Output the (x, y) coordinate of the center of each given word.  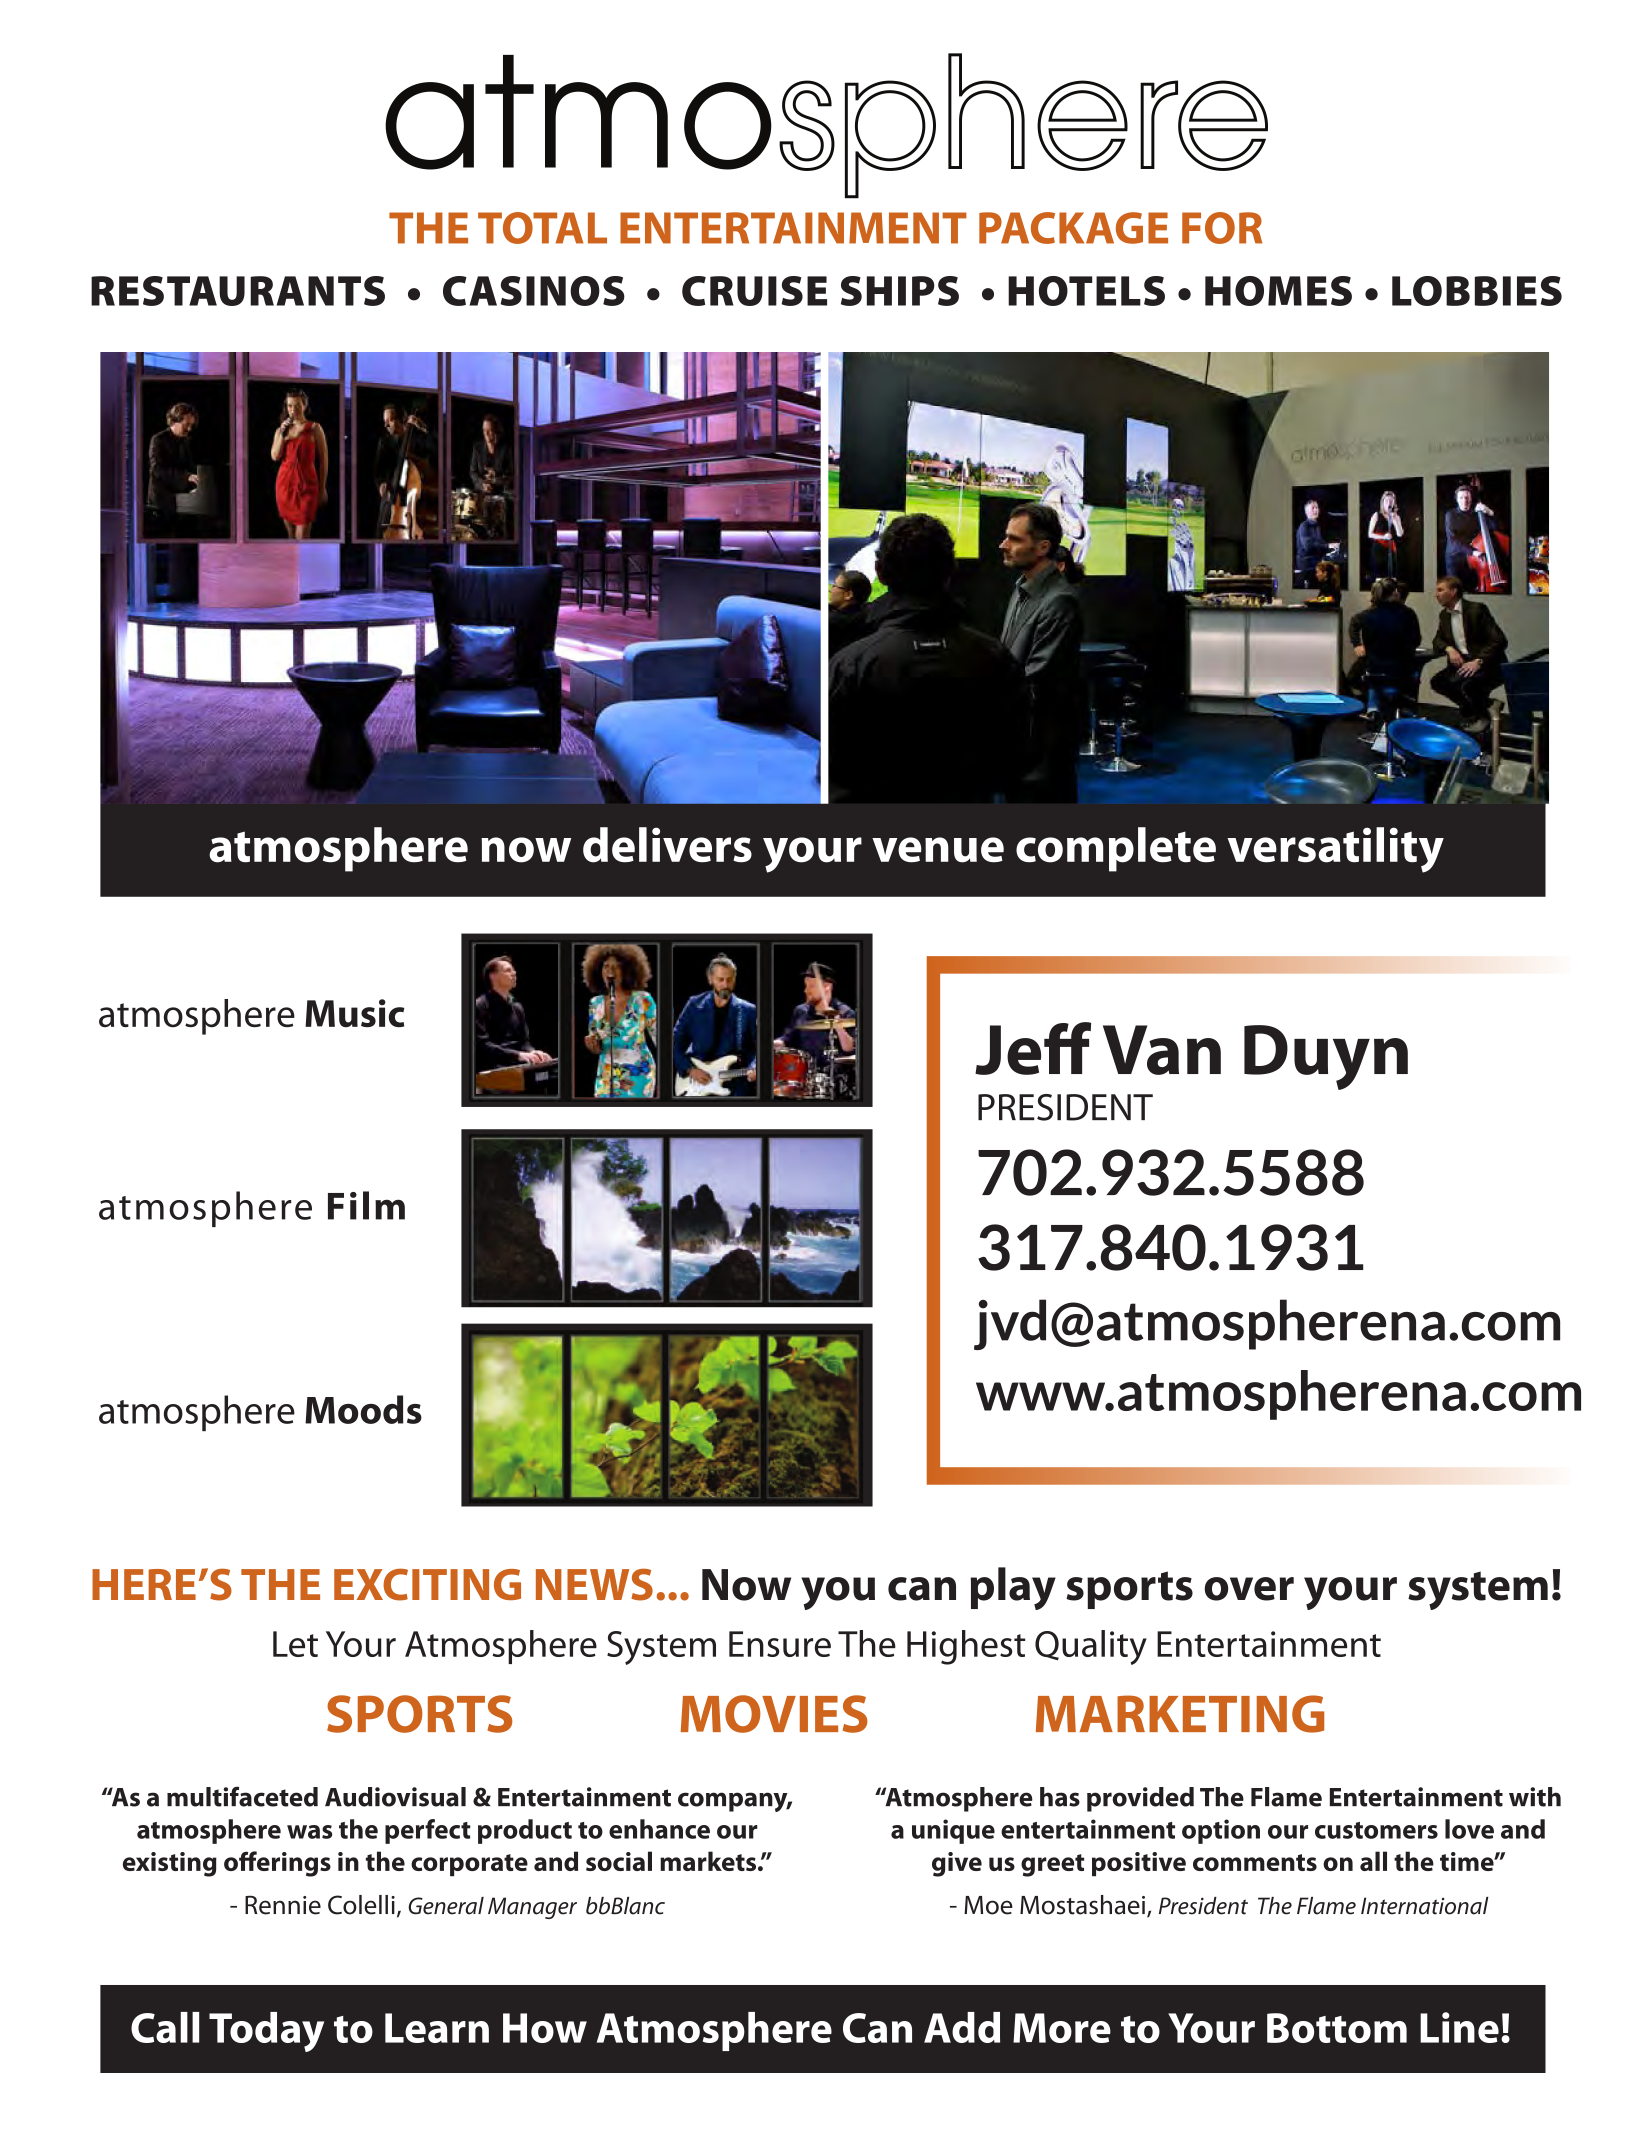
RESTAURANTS (238, 291)
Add (962, 2027)
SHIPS (900, 291)
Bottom (1337, 2028)
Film (366, 1205)
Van (1162, 1050)
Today (266, 2032)
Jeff (1033, 1048)
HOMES (1278, 291)
